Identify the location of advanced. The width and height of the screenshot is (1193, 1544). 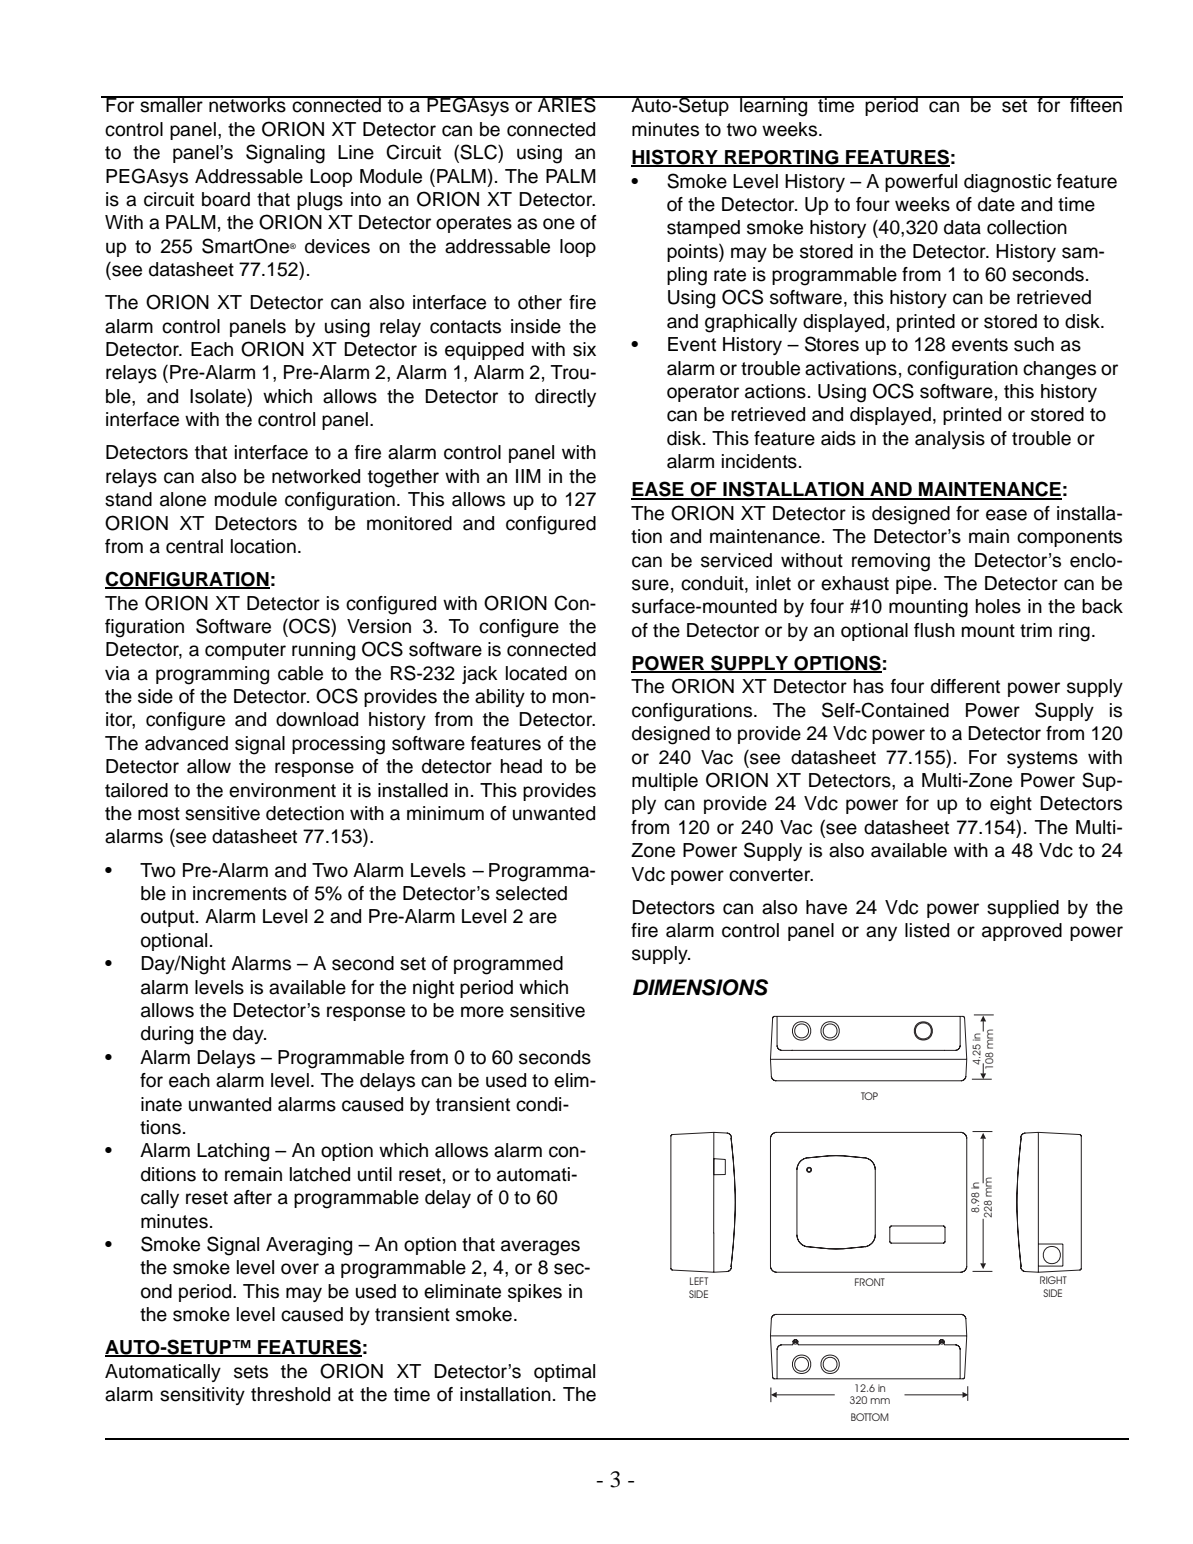
(186, 743).
